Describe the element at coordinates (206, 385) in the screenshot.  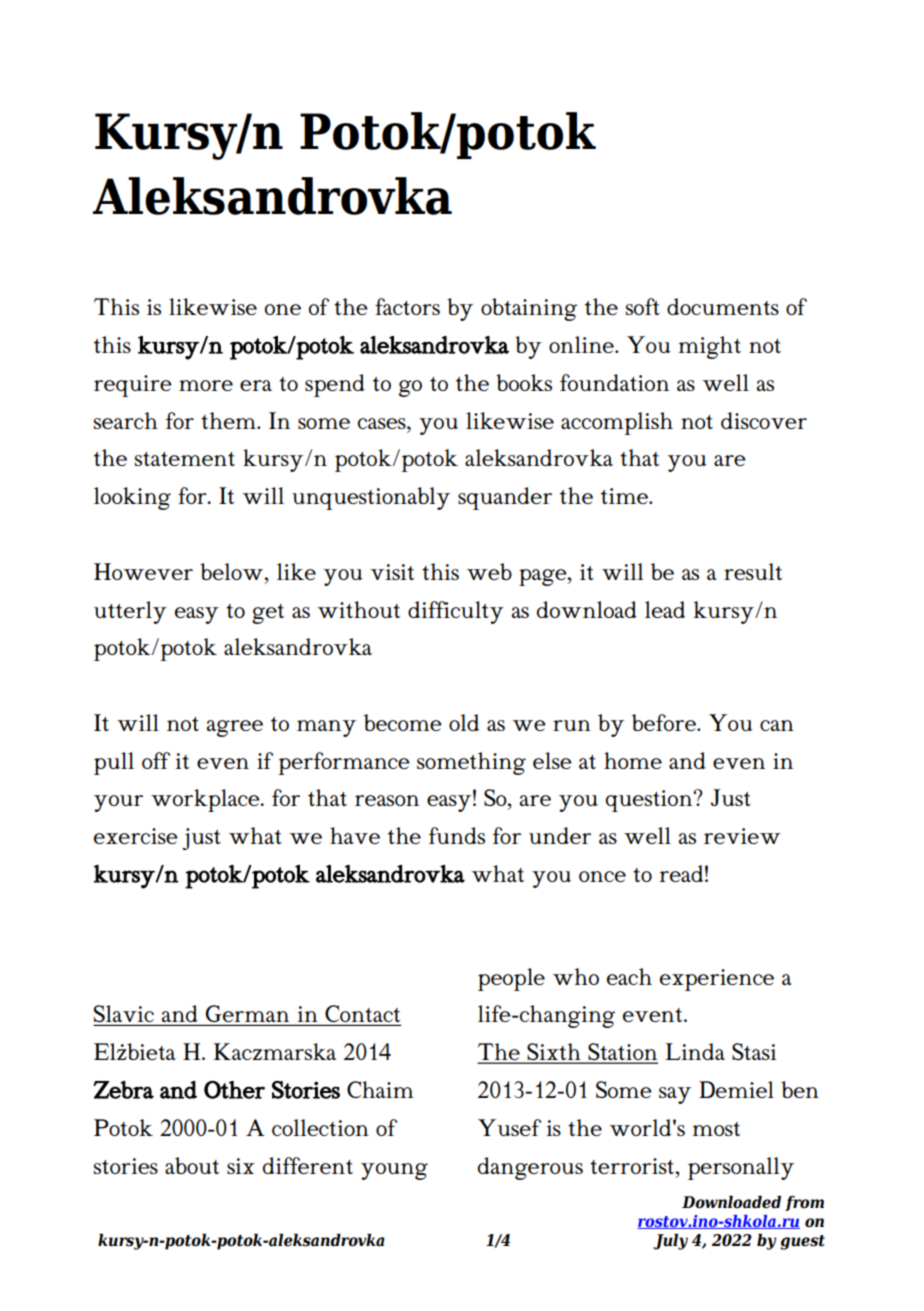
I see `more` at that location.
